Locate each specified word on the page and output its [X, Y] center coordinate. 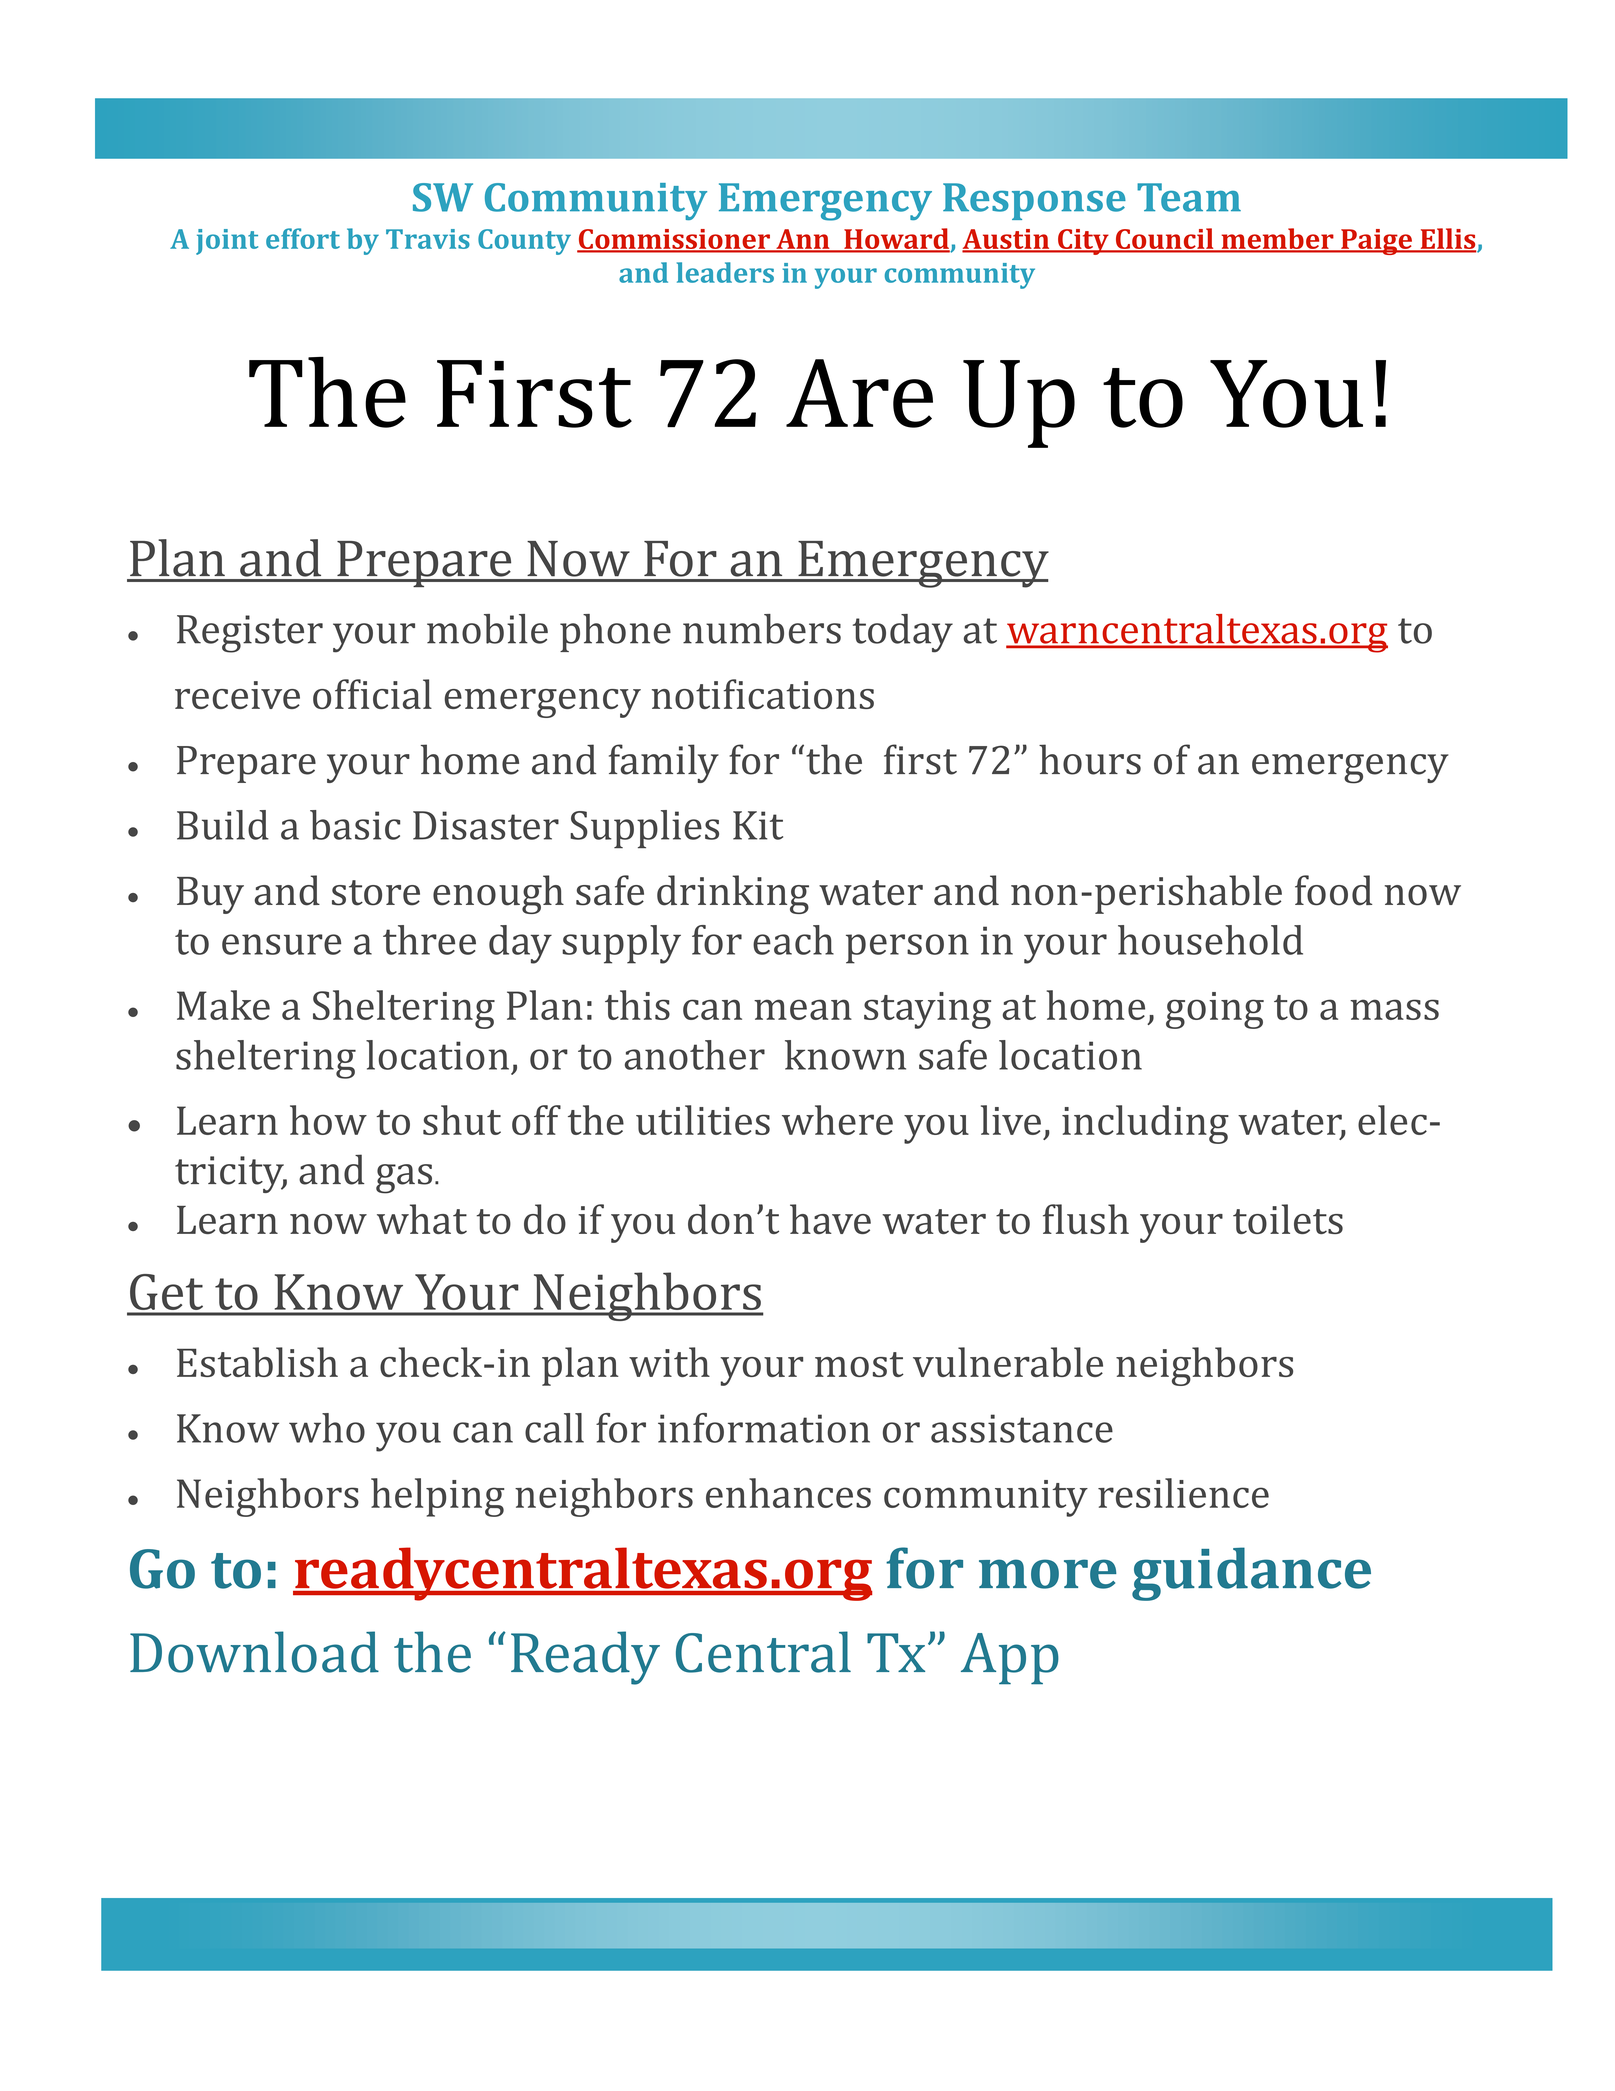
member [1277, 239]
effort [303, 238]
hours [1090, 759]
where [837, 1120]
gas [404, 1179]
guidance [1251, 1574]
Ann [803, 240]
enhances [788, 1493]
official [372, 694]
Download [254, 1652]
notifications [763, 694]
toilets [1288, 1219]
